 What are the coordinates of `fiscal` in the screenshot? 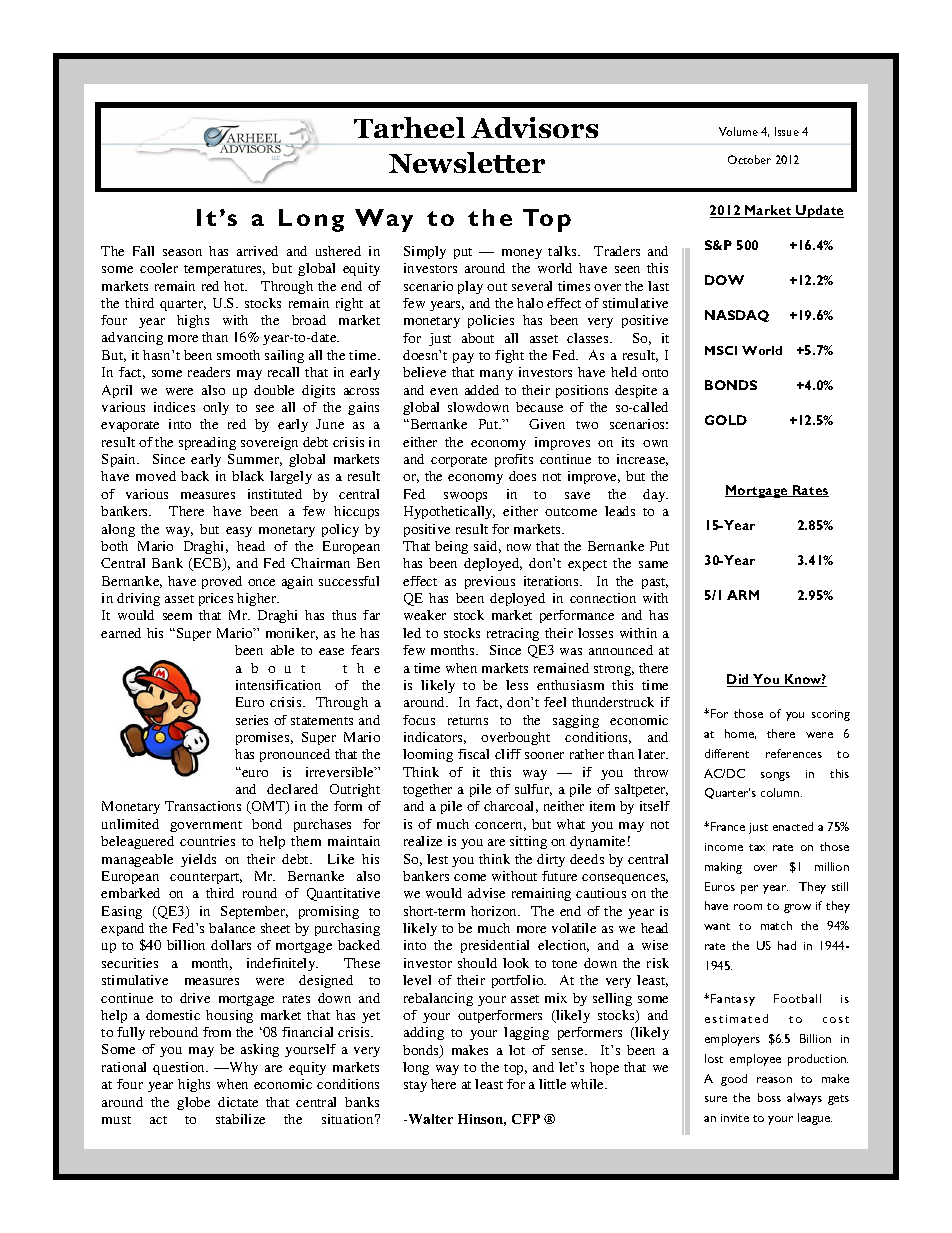 It's located at (473, 754).
